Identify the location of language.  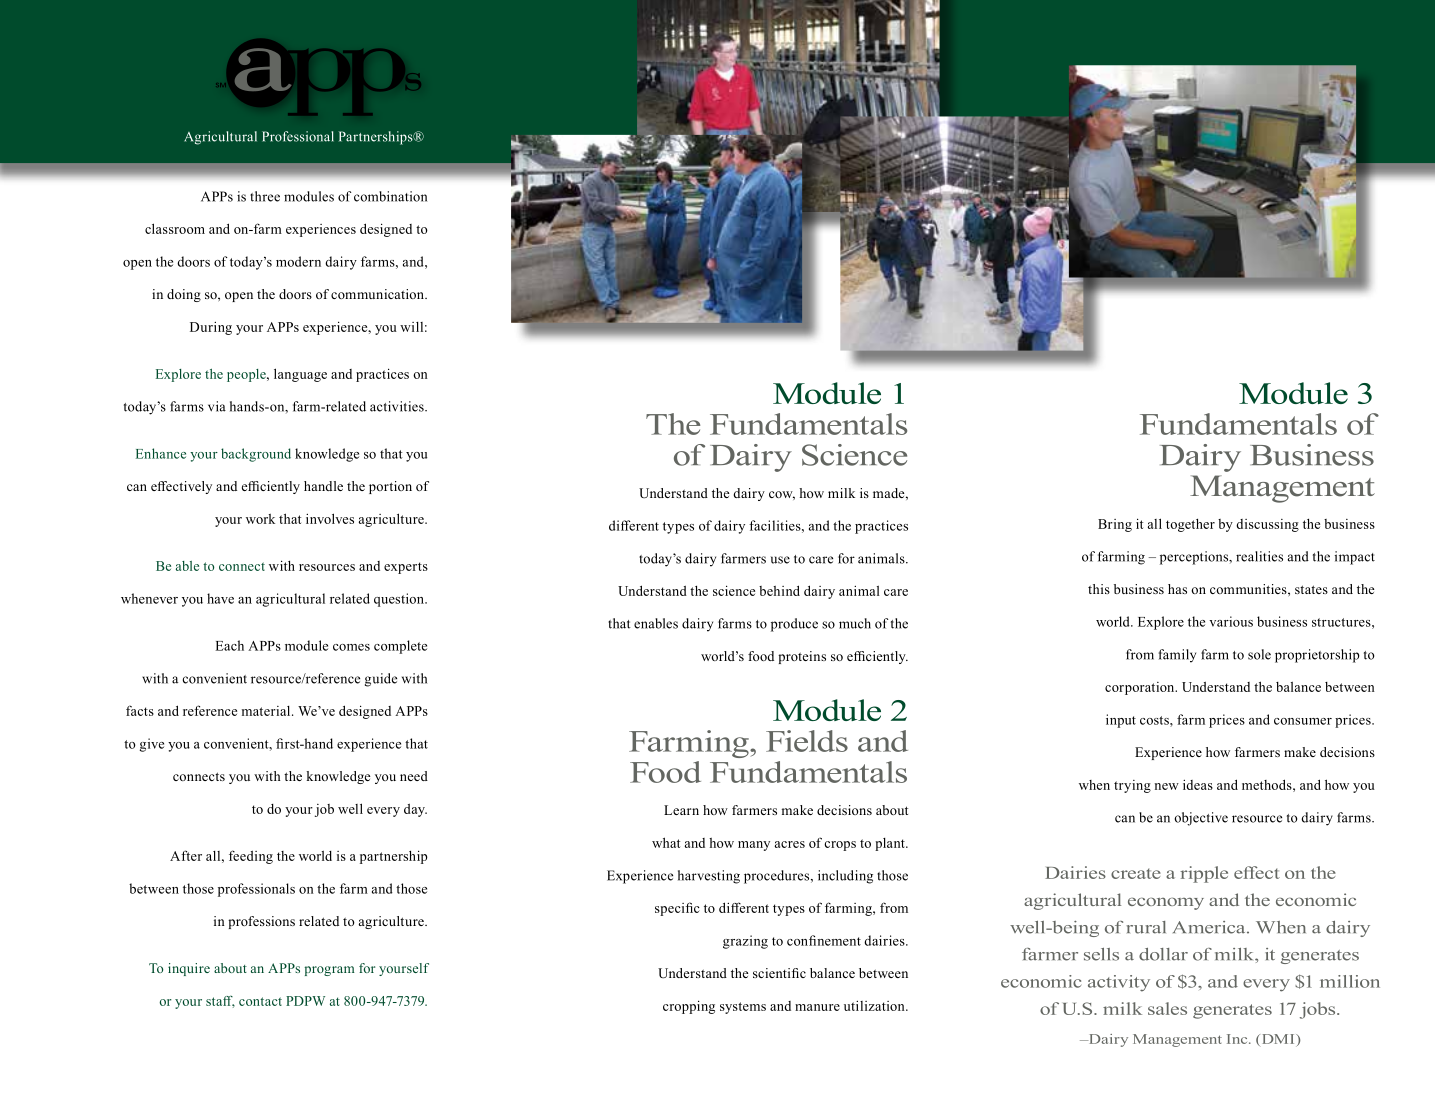
(300, 375).
